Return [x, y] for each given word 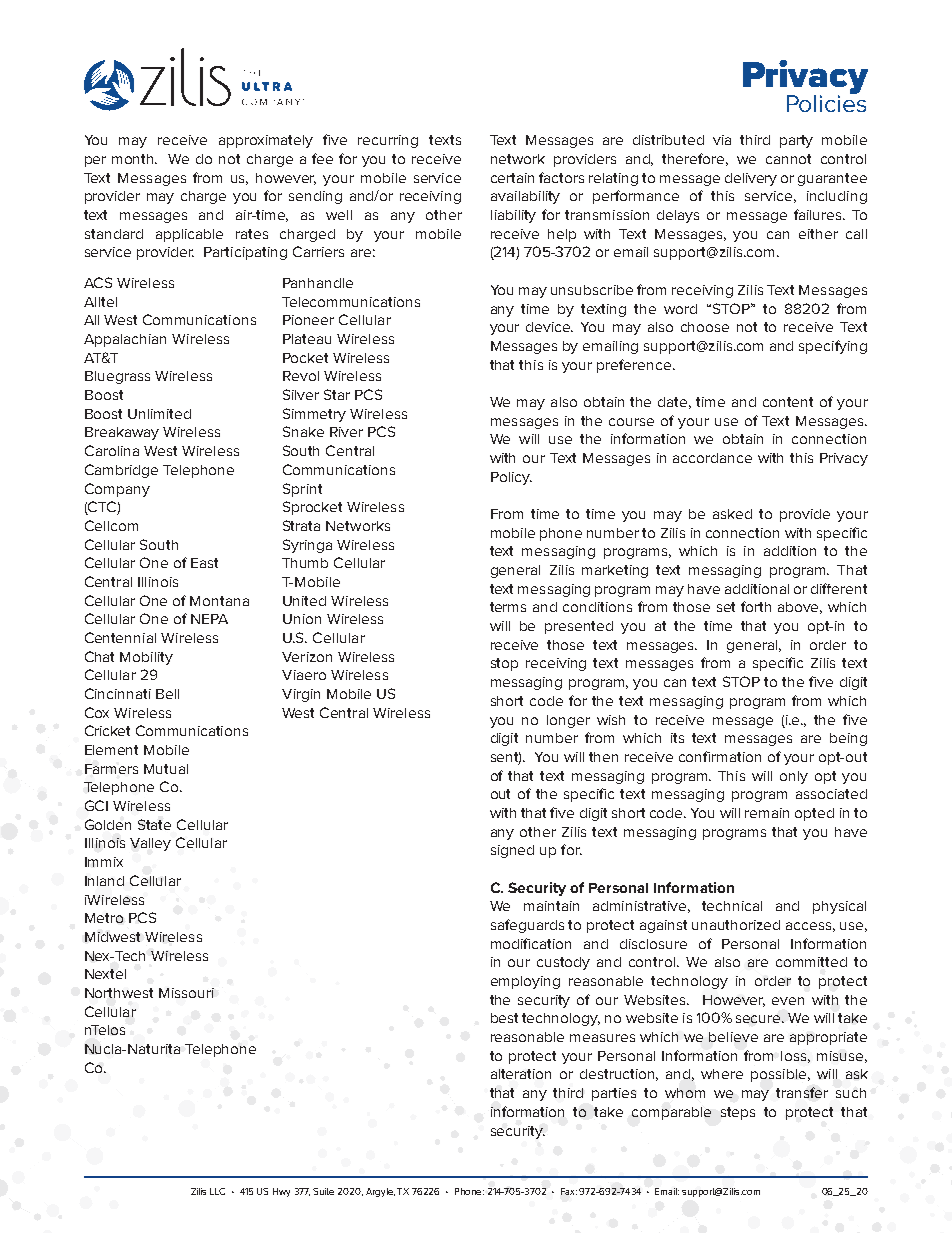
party [796, 141]
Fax [569, 1191]
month [134, 159]
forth [756, 606]
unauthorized [736, 925]
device [549, 327]
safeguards [527, 926]
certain [512, 178]
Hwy [281, 1192]
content [788, 402]
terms [508, 607]
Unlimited [159, 414]
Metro [104, 918]
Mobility [146, 658]
